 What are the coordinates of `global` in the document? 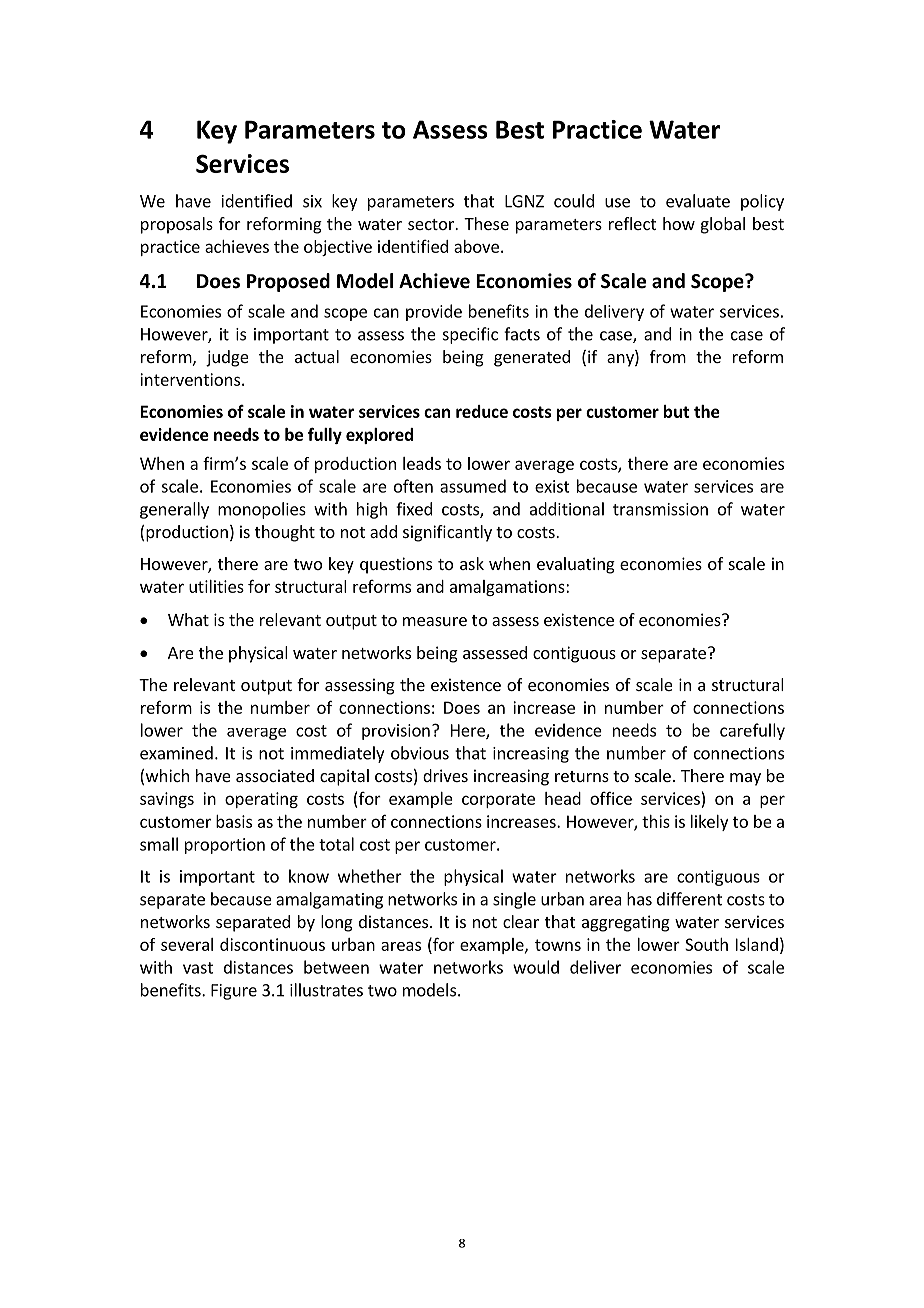 It's located at (723, 225).
